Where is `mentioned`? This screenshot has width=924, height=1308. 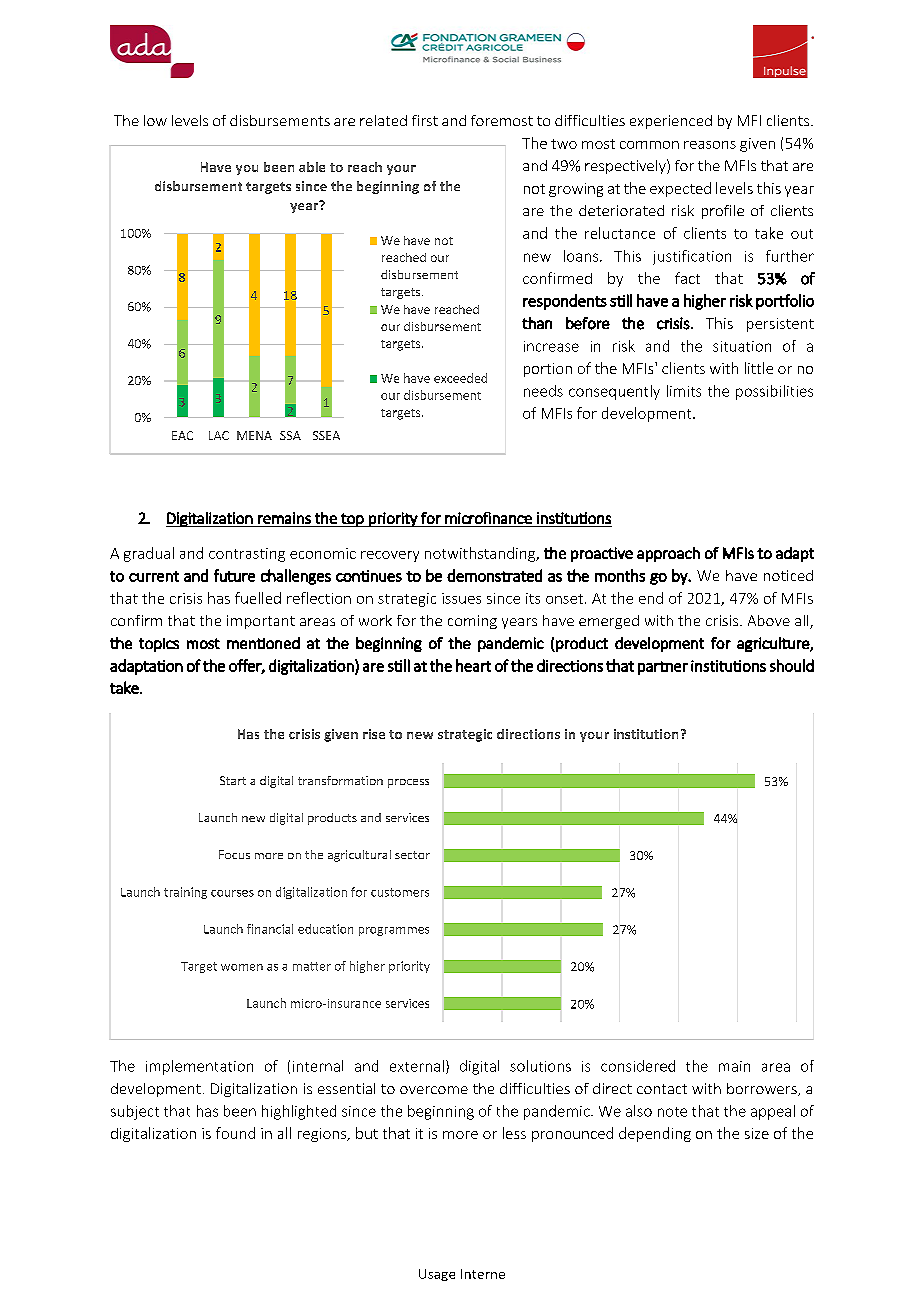
mentioned is located at coordinates (263, 643).
